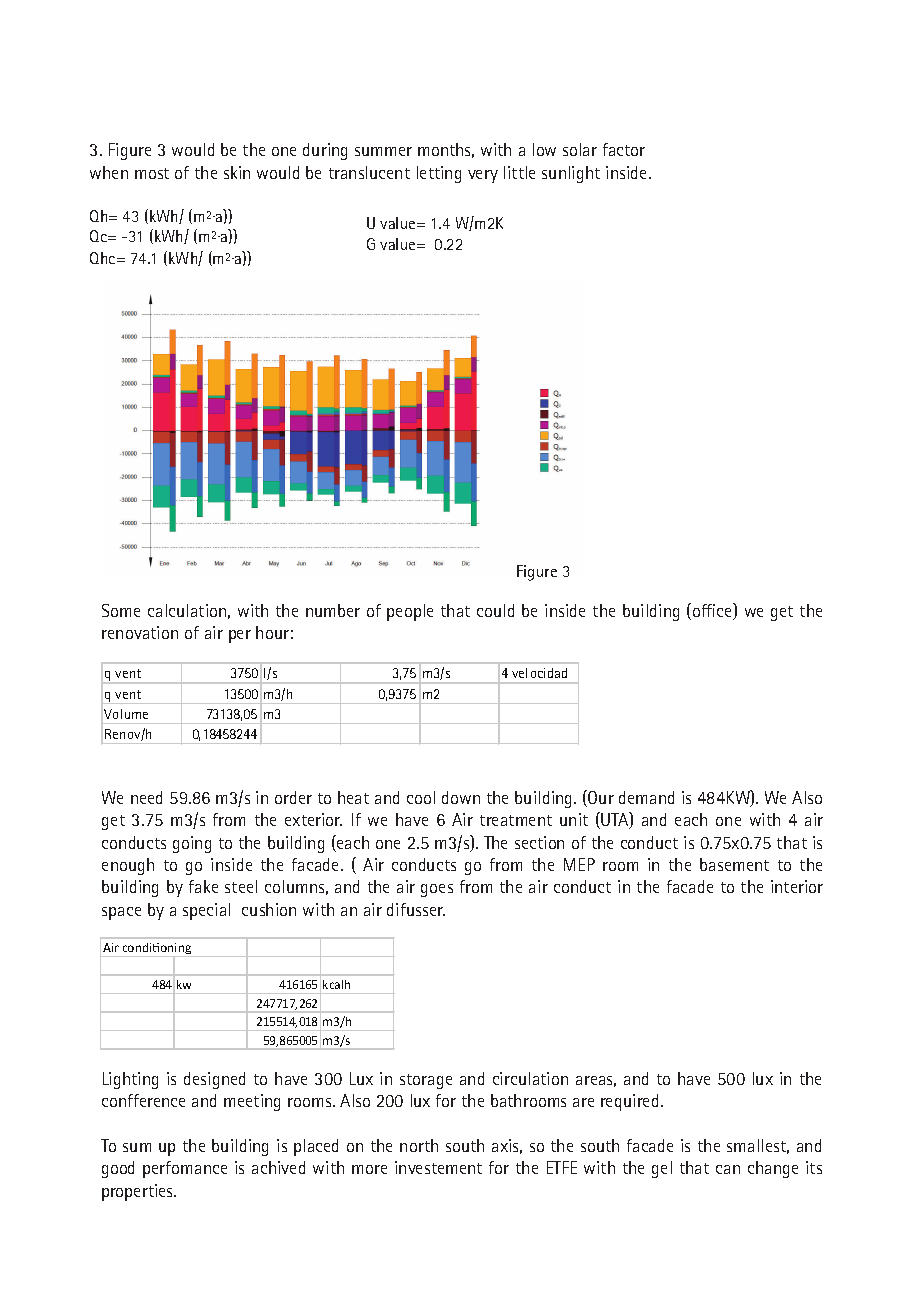 The height and width of the screenshot is (1308, 924). I want to click on most, so click(152, 173).
